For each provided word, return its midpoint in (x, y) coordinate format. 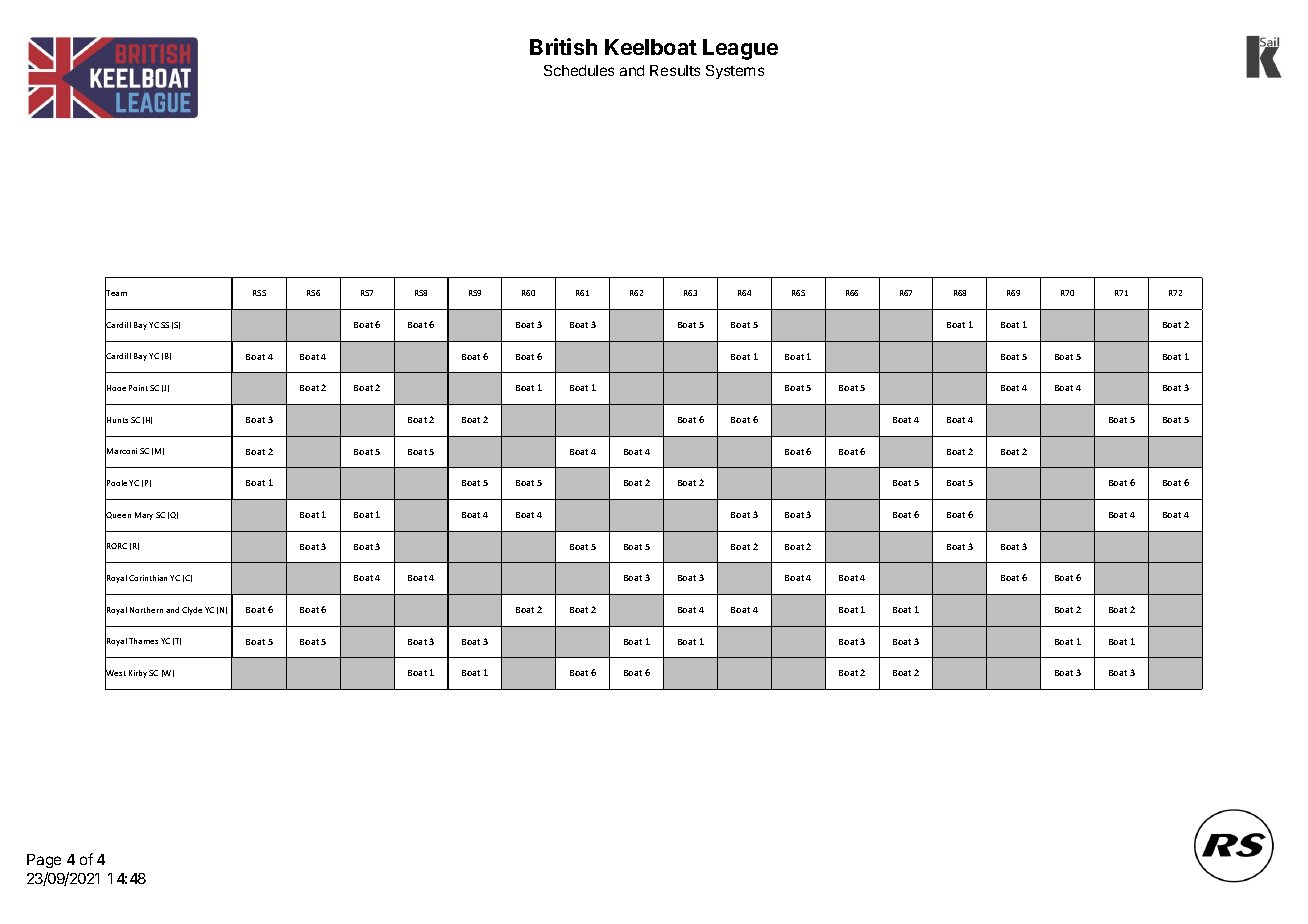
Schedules (579, 70)
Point (138, 388)
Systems (735, 72)
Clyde (192, 611)
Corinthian (148, 578)
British (563, 46)
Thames (143, 641)
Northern (146, 610)
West (115, 673)
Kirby (138, 674)
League (740, 49)
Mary (144, 516)
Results (675, 70)
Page (44, 861)
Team (116, 293)
